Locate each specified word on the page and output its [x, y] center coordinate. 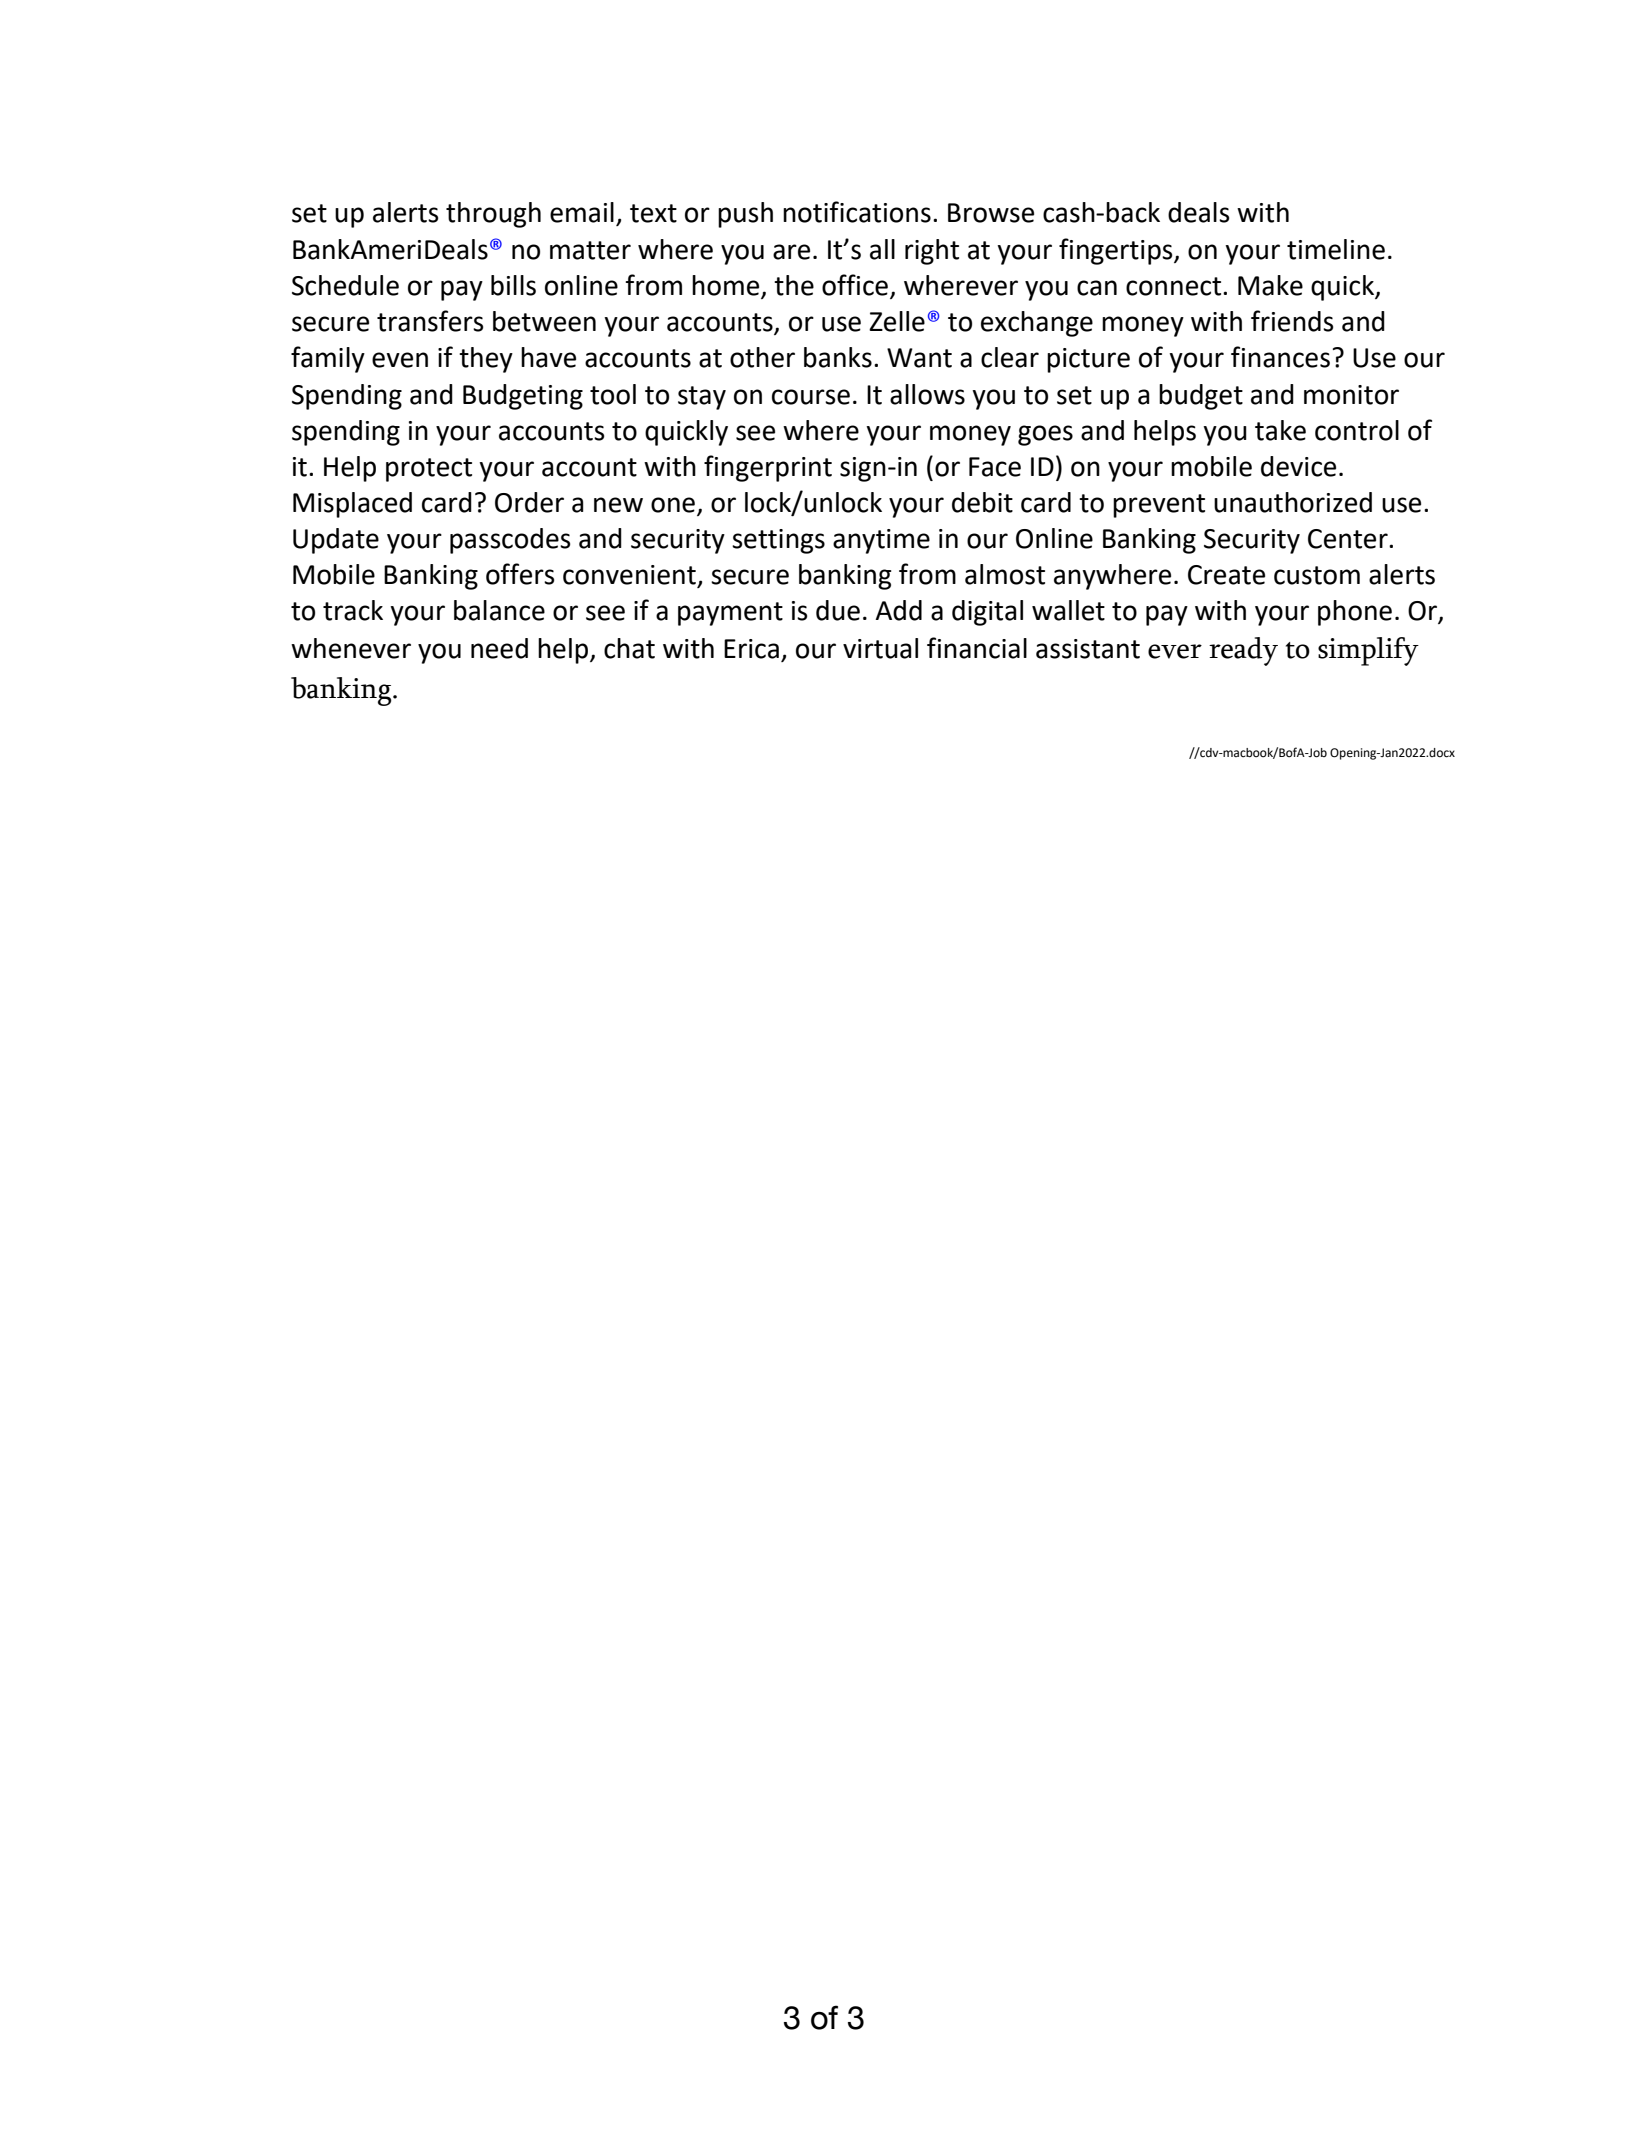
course [811, 397]
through [493, 215]
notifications [857, 212]
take [1280, 430]
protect [429, 470]
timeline [1336, 249]
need [499, 648]
